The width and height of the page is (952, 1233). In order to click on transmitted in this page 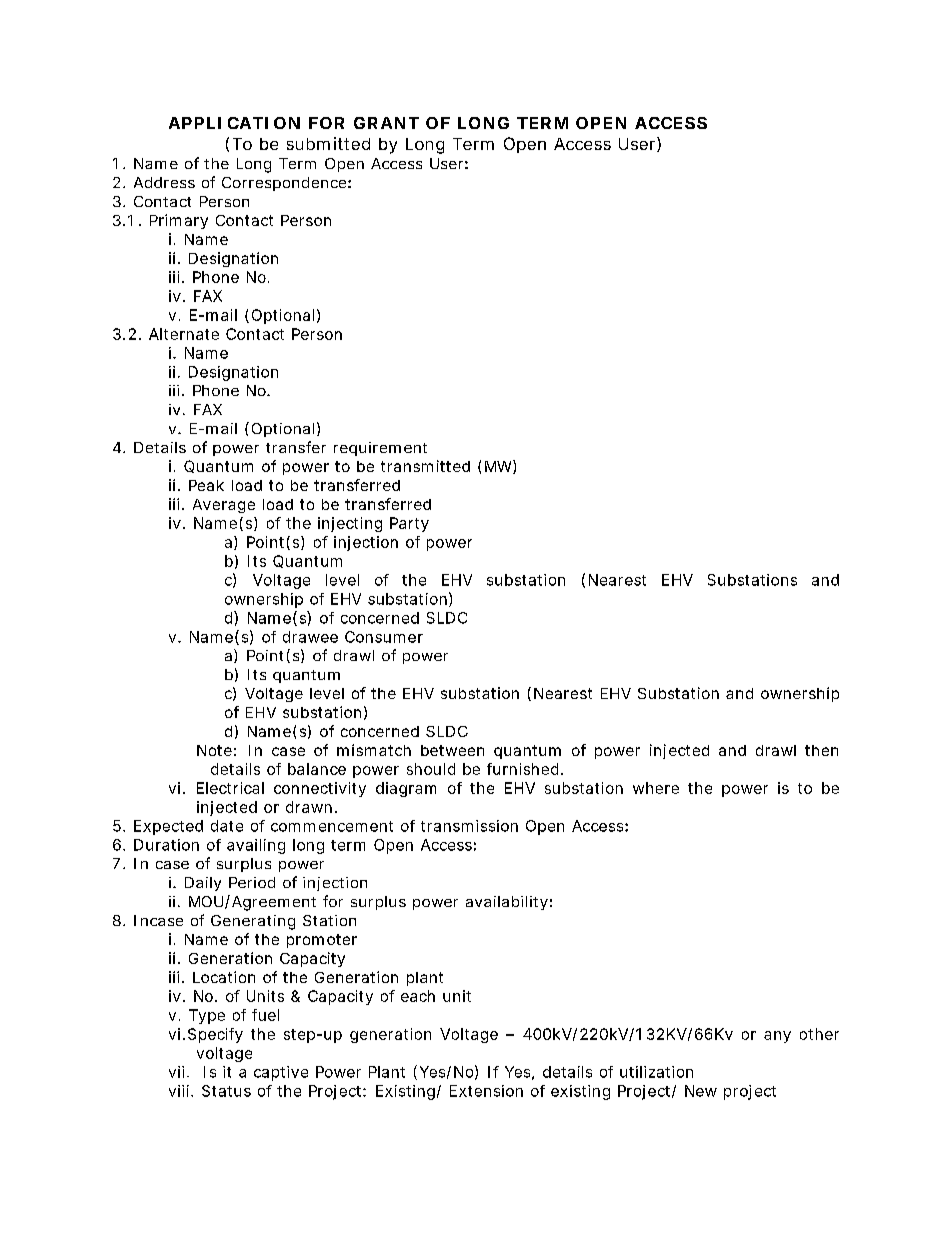, I will do `click(425, 466)`.
